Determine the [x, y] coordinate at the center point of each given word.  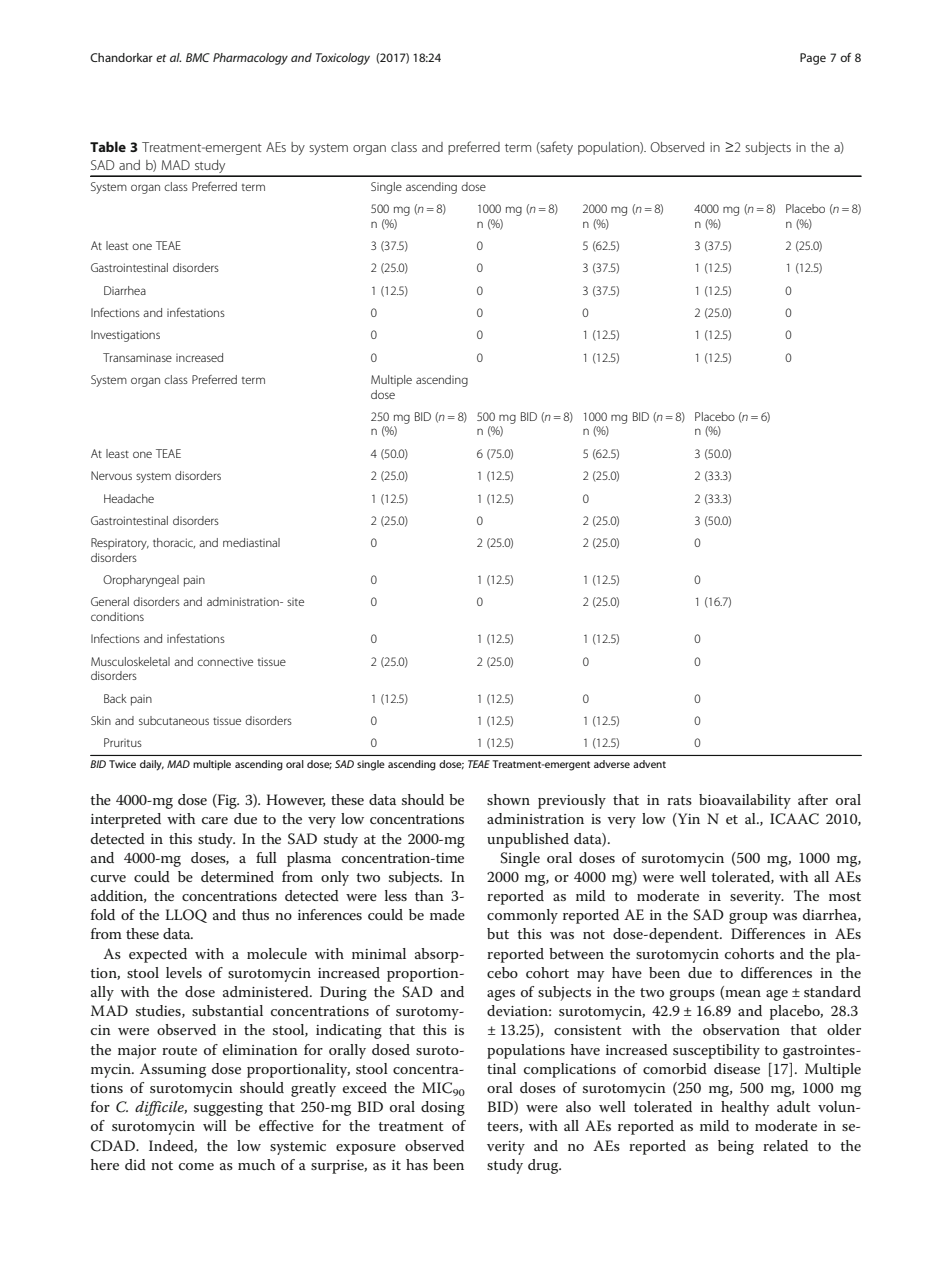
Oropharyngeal [141, 581]
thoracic [174, 543]
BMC [198, 57]
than [429, 895]
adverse [612, 764]
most [845, 896]
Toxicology [343, 59]
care [215, 820]
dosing [443, 1108]
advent [649, 764]
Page [813, 59]
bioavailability [745, 801]
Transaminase [137, 357]
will [215, 1125]
